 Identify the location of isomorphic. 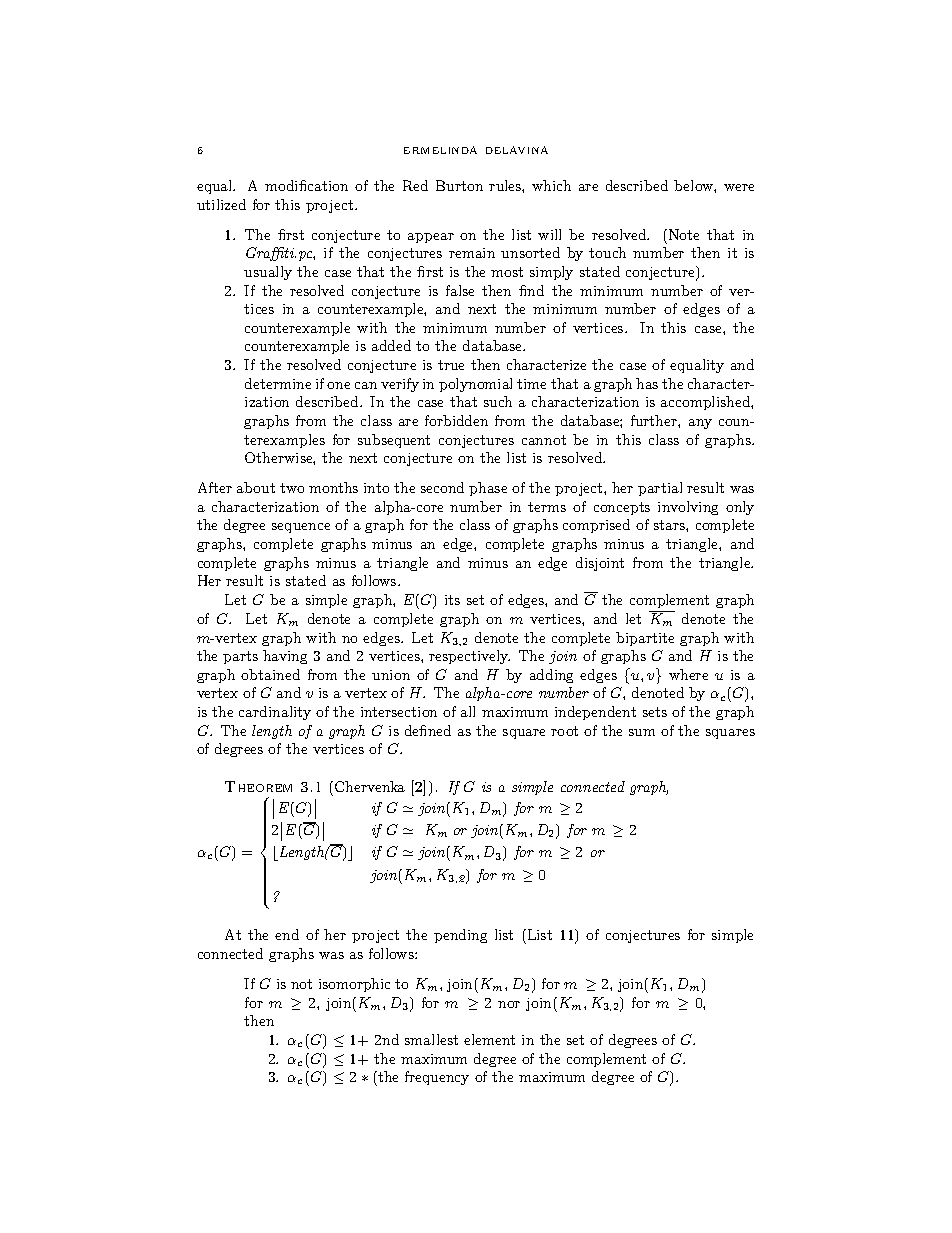
(354, 985).
